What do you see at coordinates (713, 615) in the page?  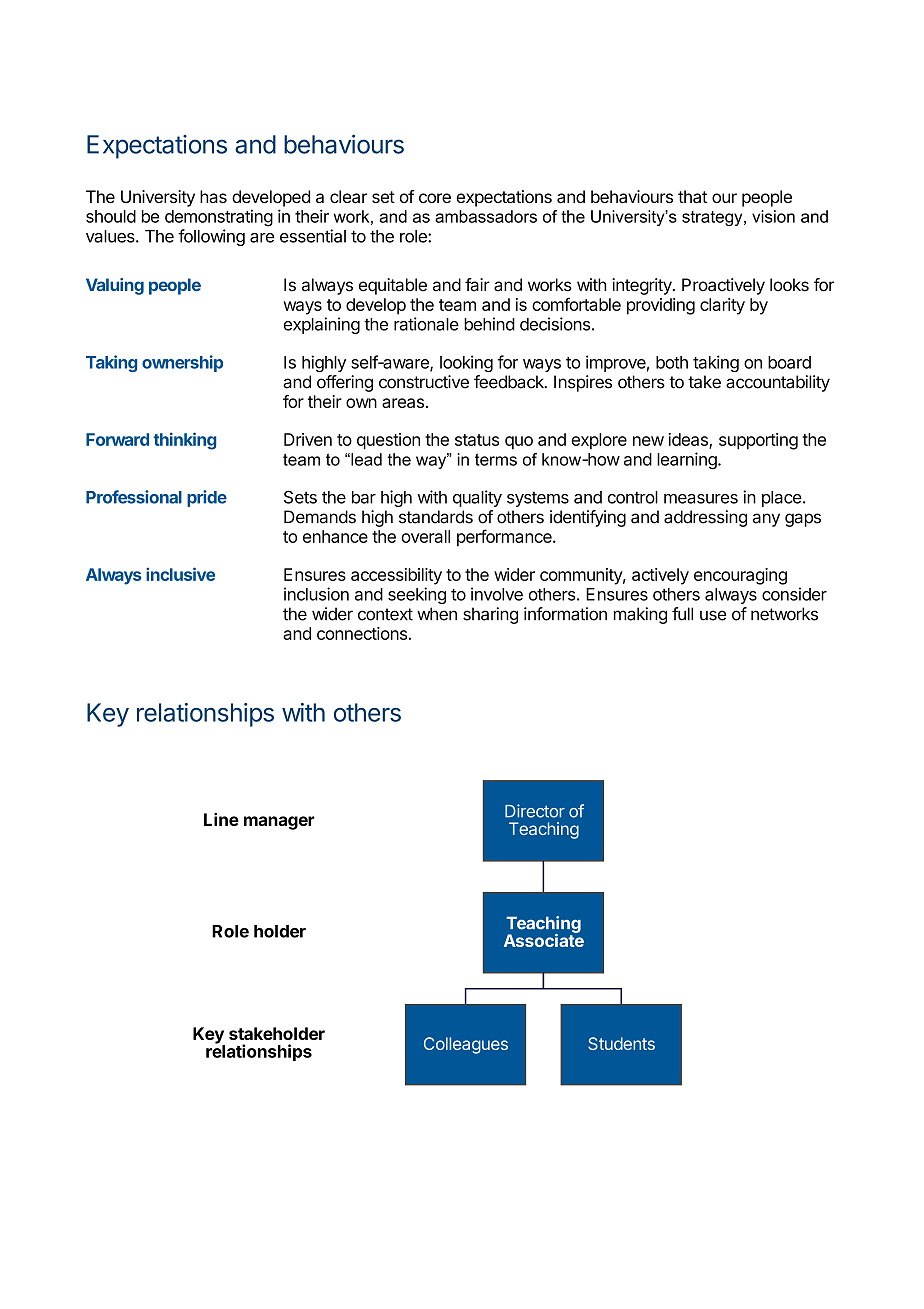 I see `use` at bounding box center [713, 615].
